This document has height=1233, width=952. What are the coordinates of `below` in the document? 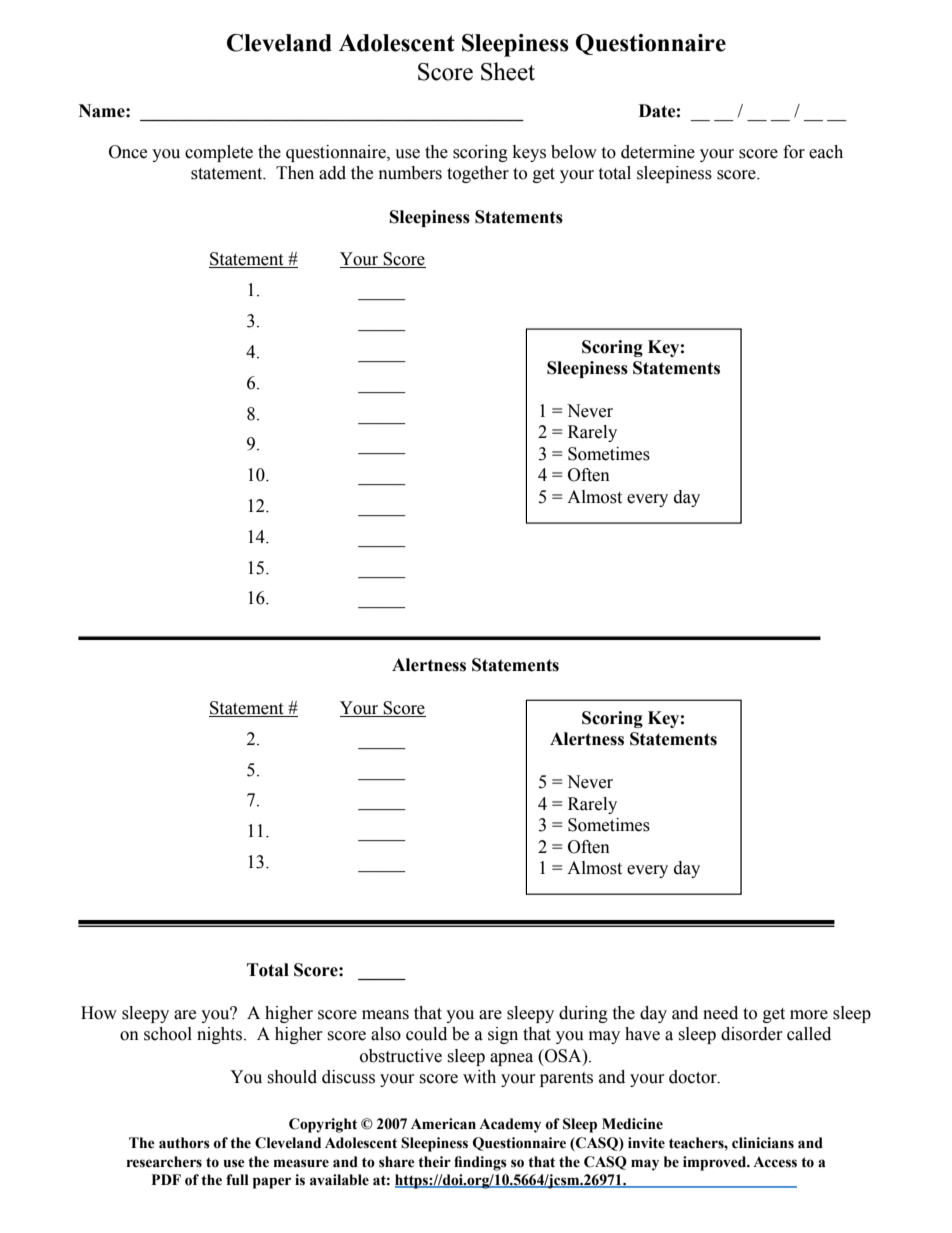 It's located at (574, 152).
